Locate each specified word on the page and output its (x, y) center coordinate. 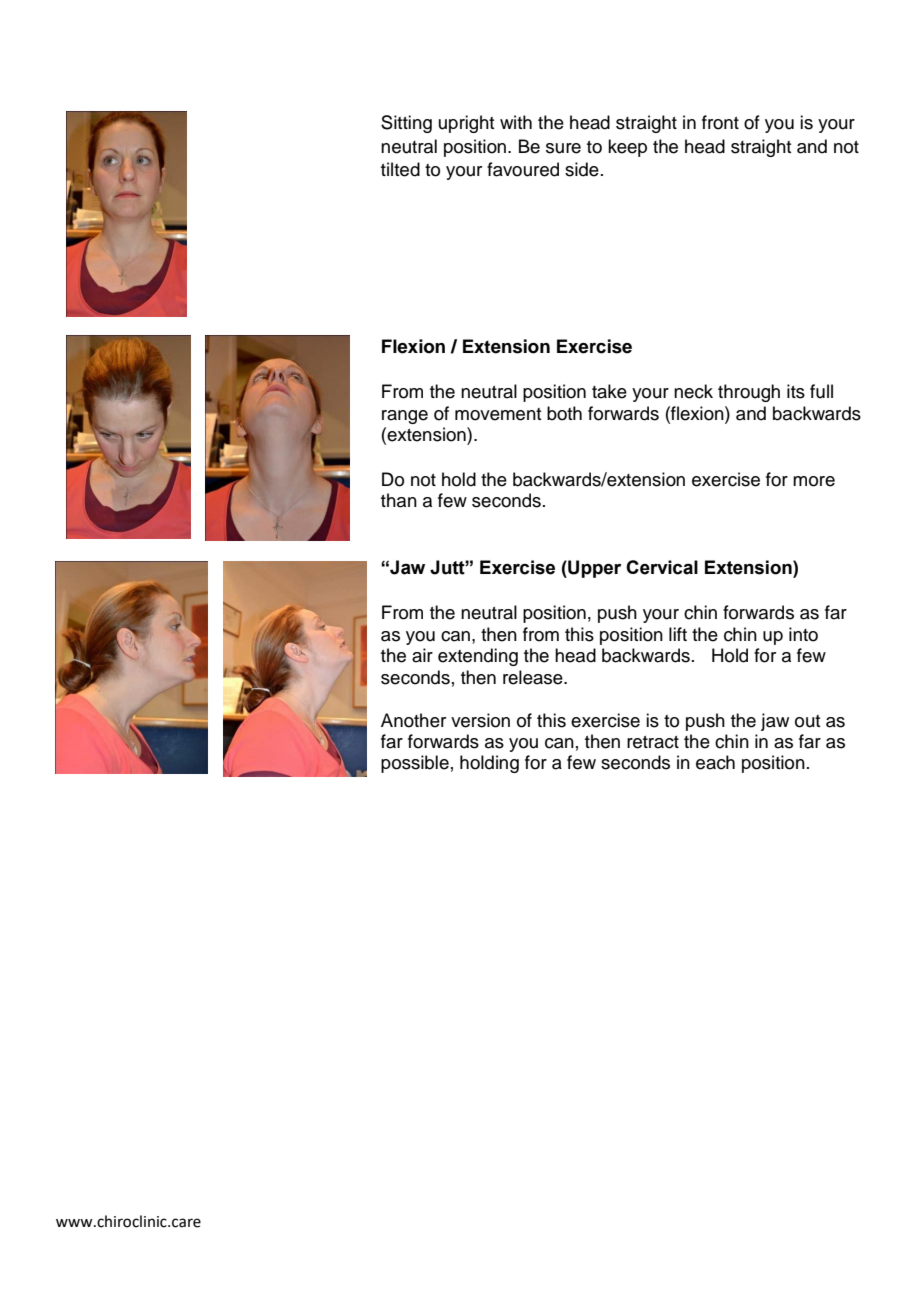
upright (466, 124)
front (720, 122)
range (405, 417)
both (564, 413)
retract (653, 742)
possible (415, 764)
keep (627, 148)
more (814, 481)
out (807, 721)
